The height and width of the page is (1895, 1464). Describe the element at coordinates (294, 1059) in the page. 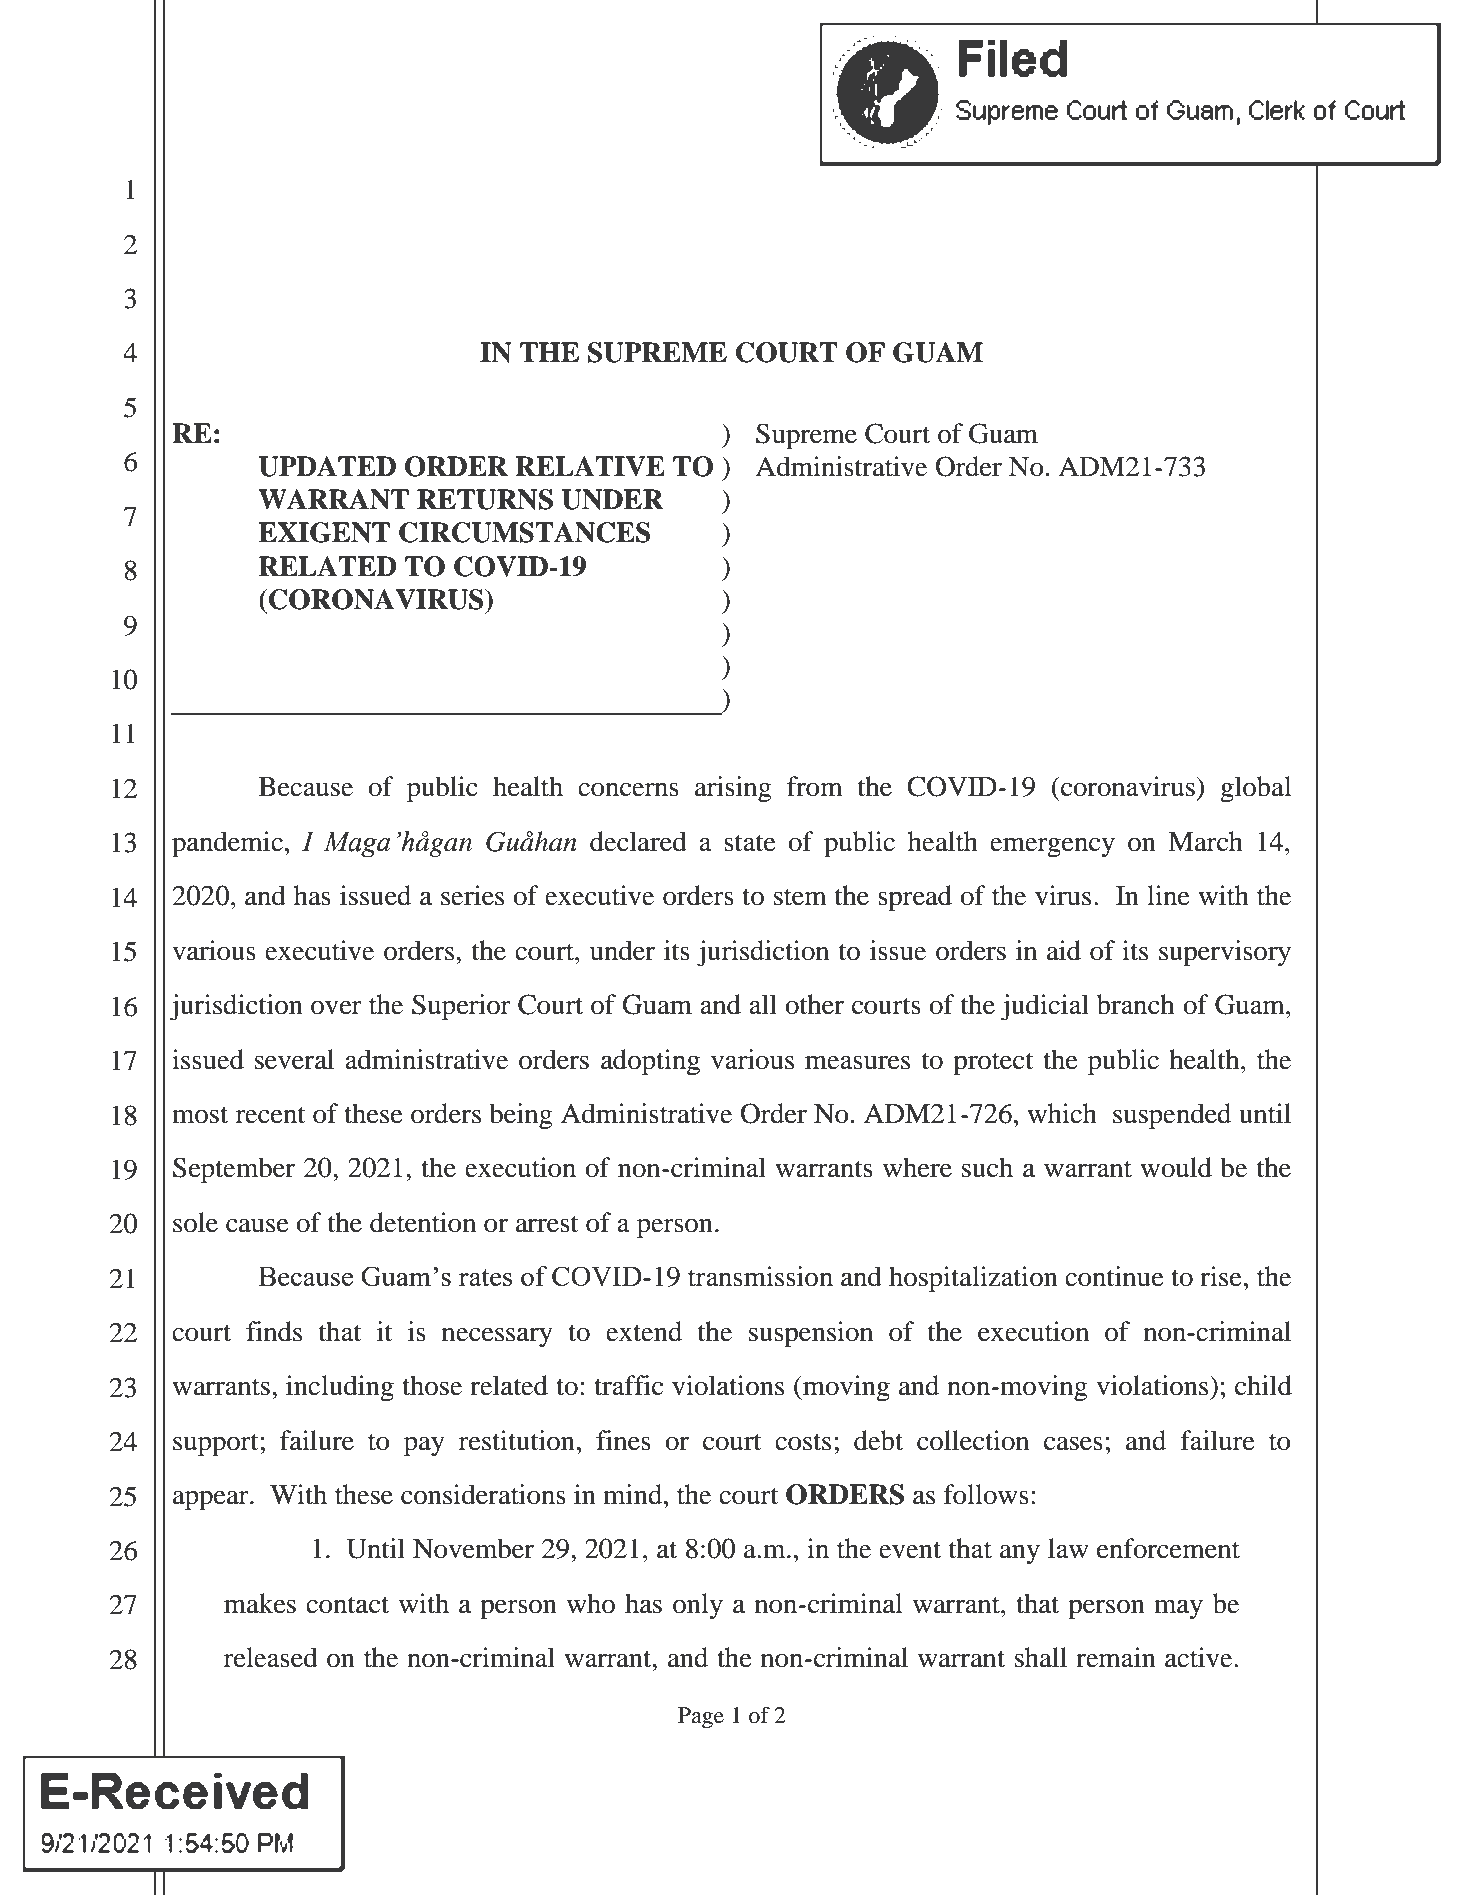

I see `several` at that location.
